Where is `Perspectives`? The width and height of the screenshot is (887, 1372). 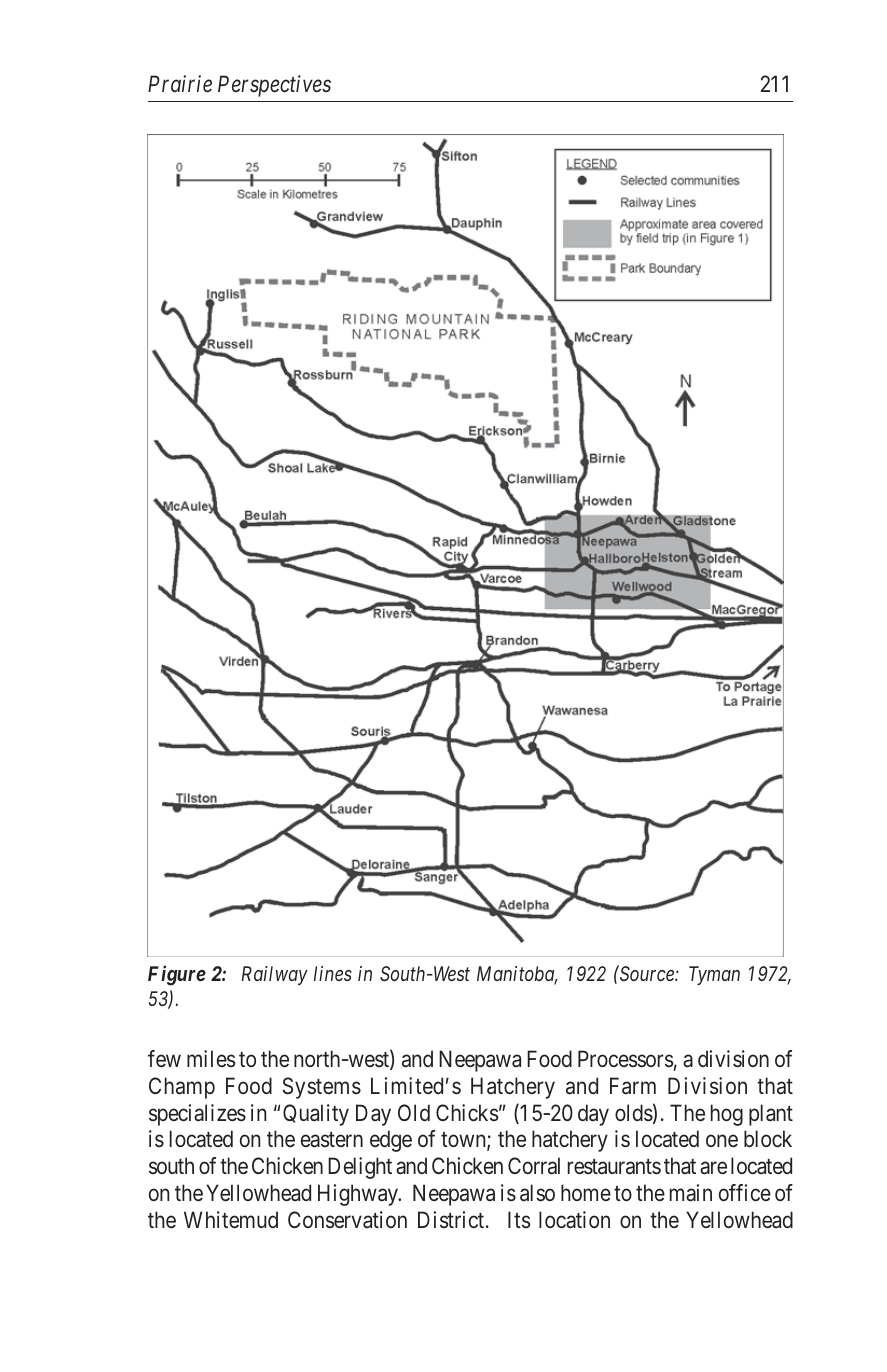
Perspectives is located at coordinates (274, 86).
